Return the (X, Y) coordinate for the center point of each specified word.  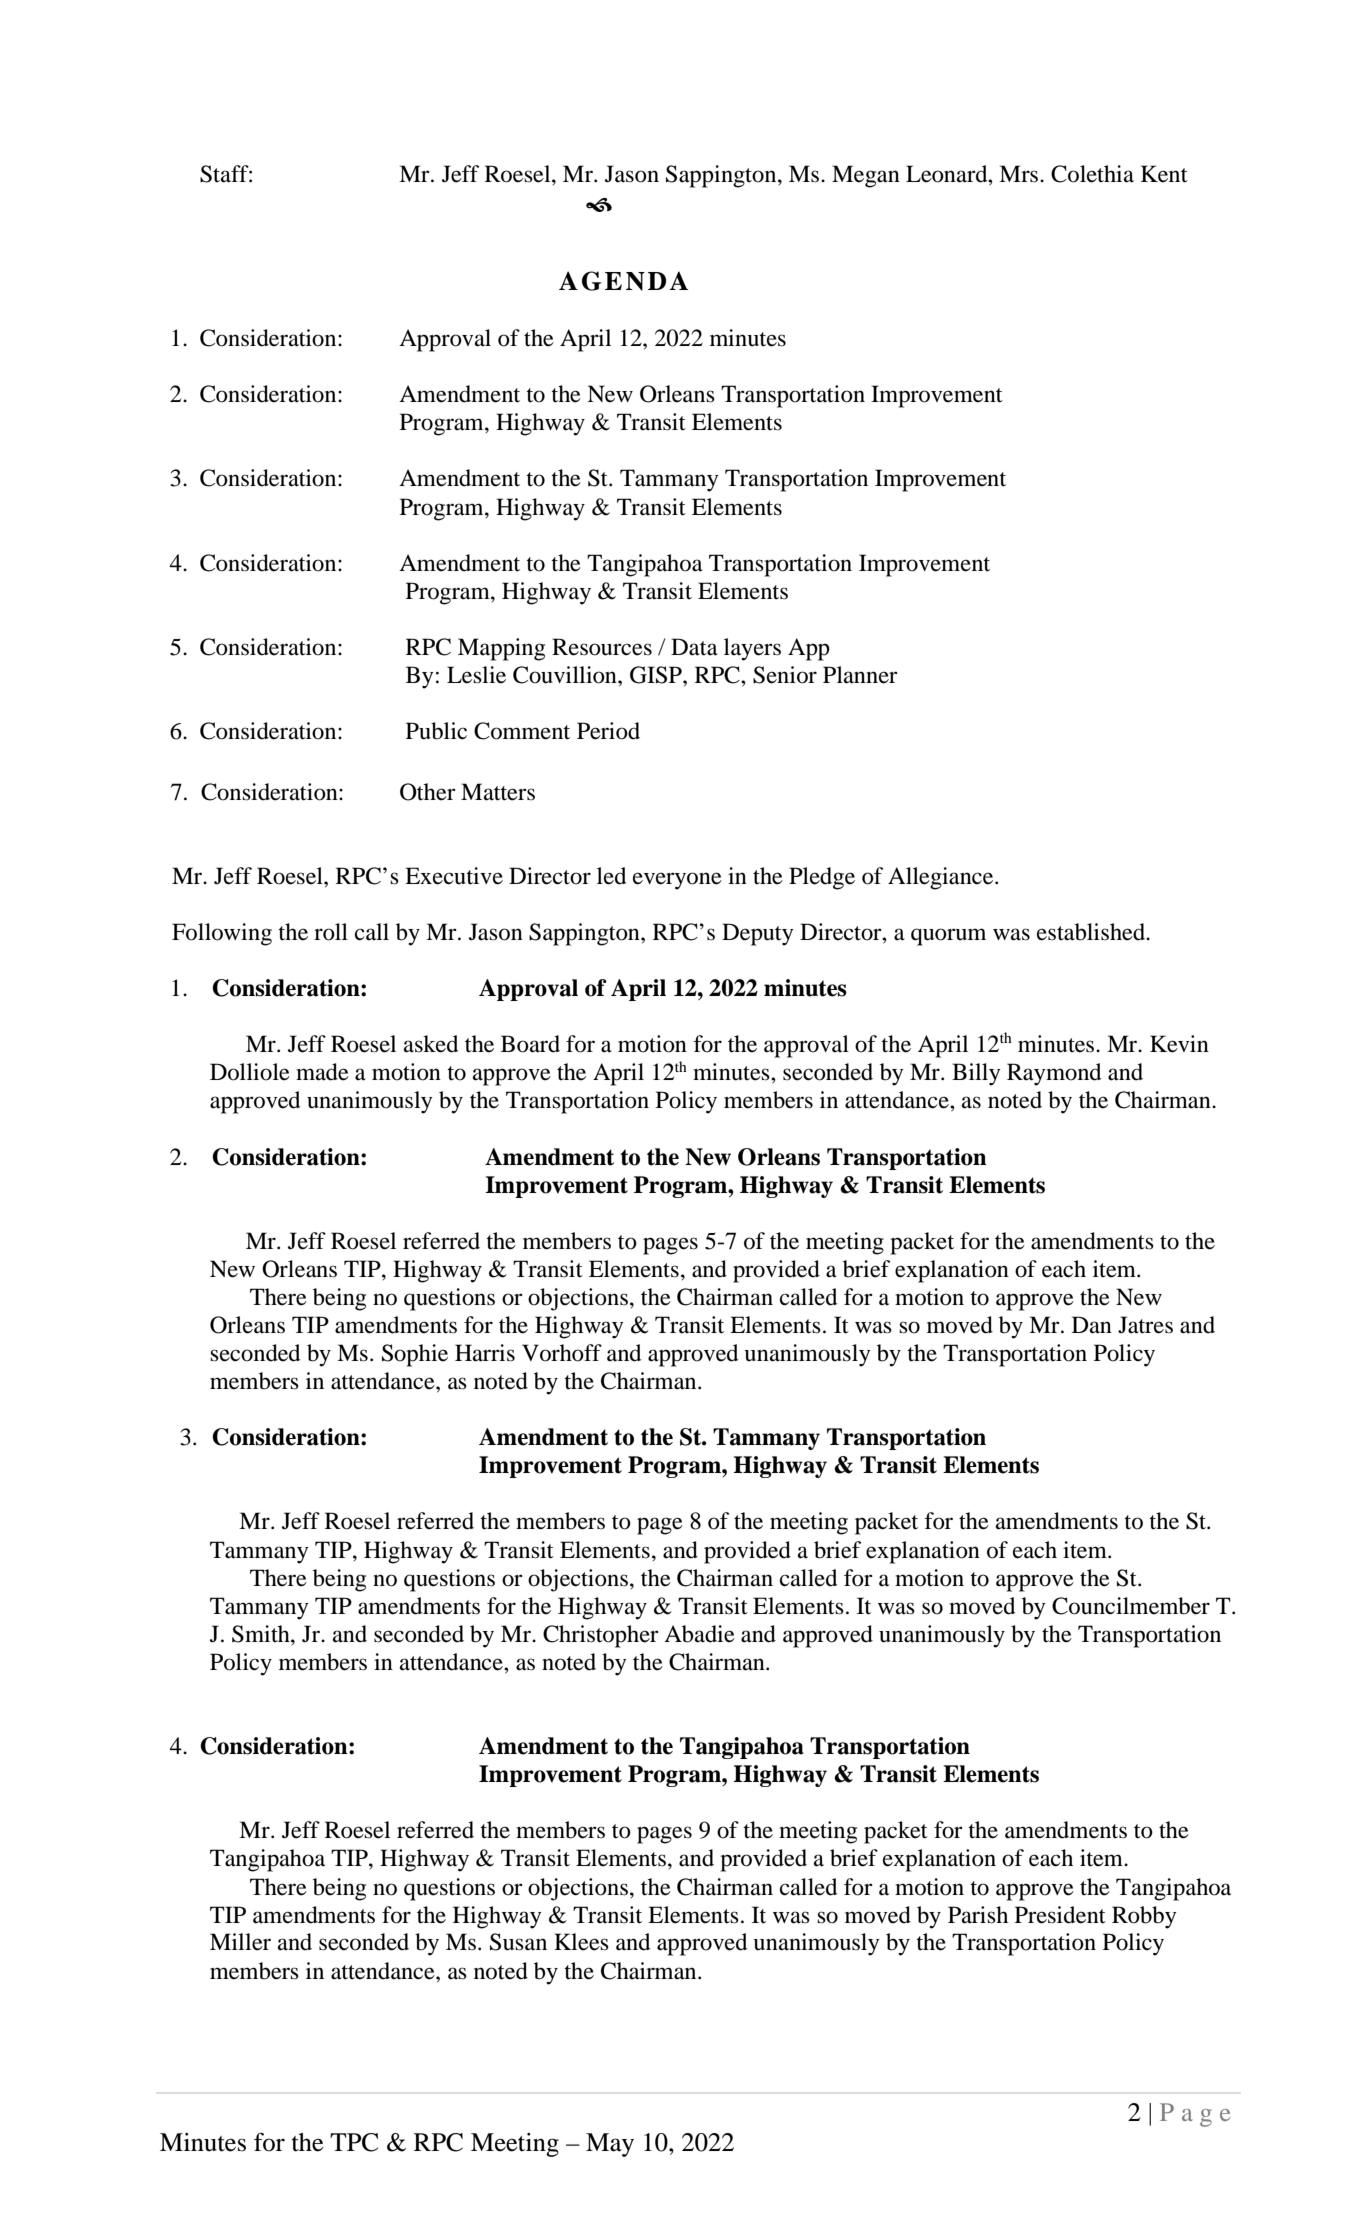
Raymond (1054, 1074)
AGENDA (623, 281)
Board (530, 1044)
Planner (860, 675)
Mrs (1018, 174)
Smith (262, 1634)
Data (694, 647)
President (1060, 1915)
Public (436, 731)
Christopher (601, 1636)
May (610, 2145)
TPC (354, 2142)
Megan (866, 176)
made (322, 1072)
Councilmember (1131, 1606)
